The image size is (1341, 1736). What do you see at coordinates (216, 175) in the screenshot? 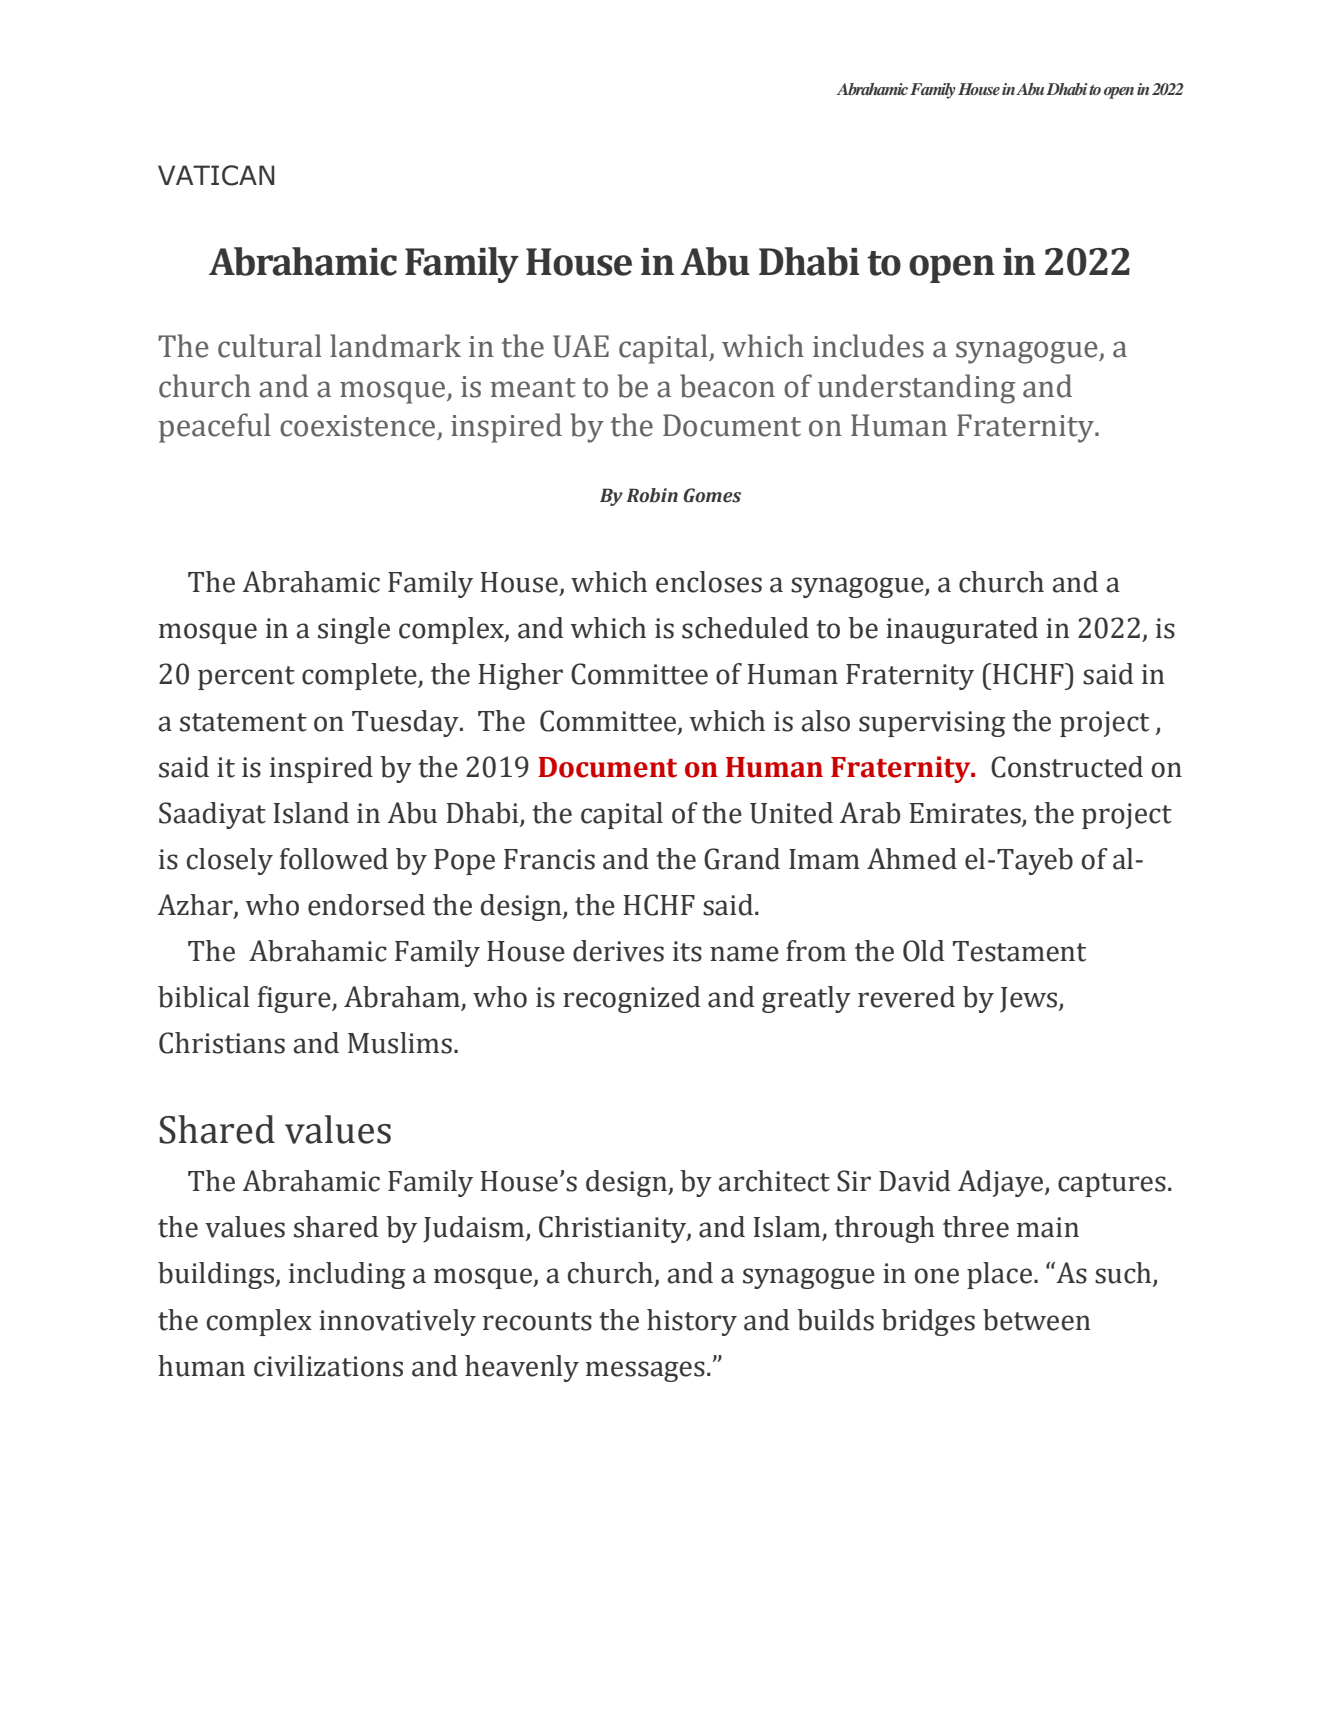
I see `VATICAN` at bounding box center [216, 175].
